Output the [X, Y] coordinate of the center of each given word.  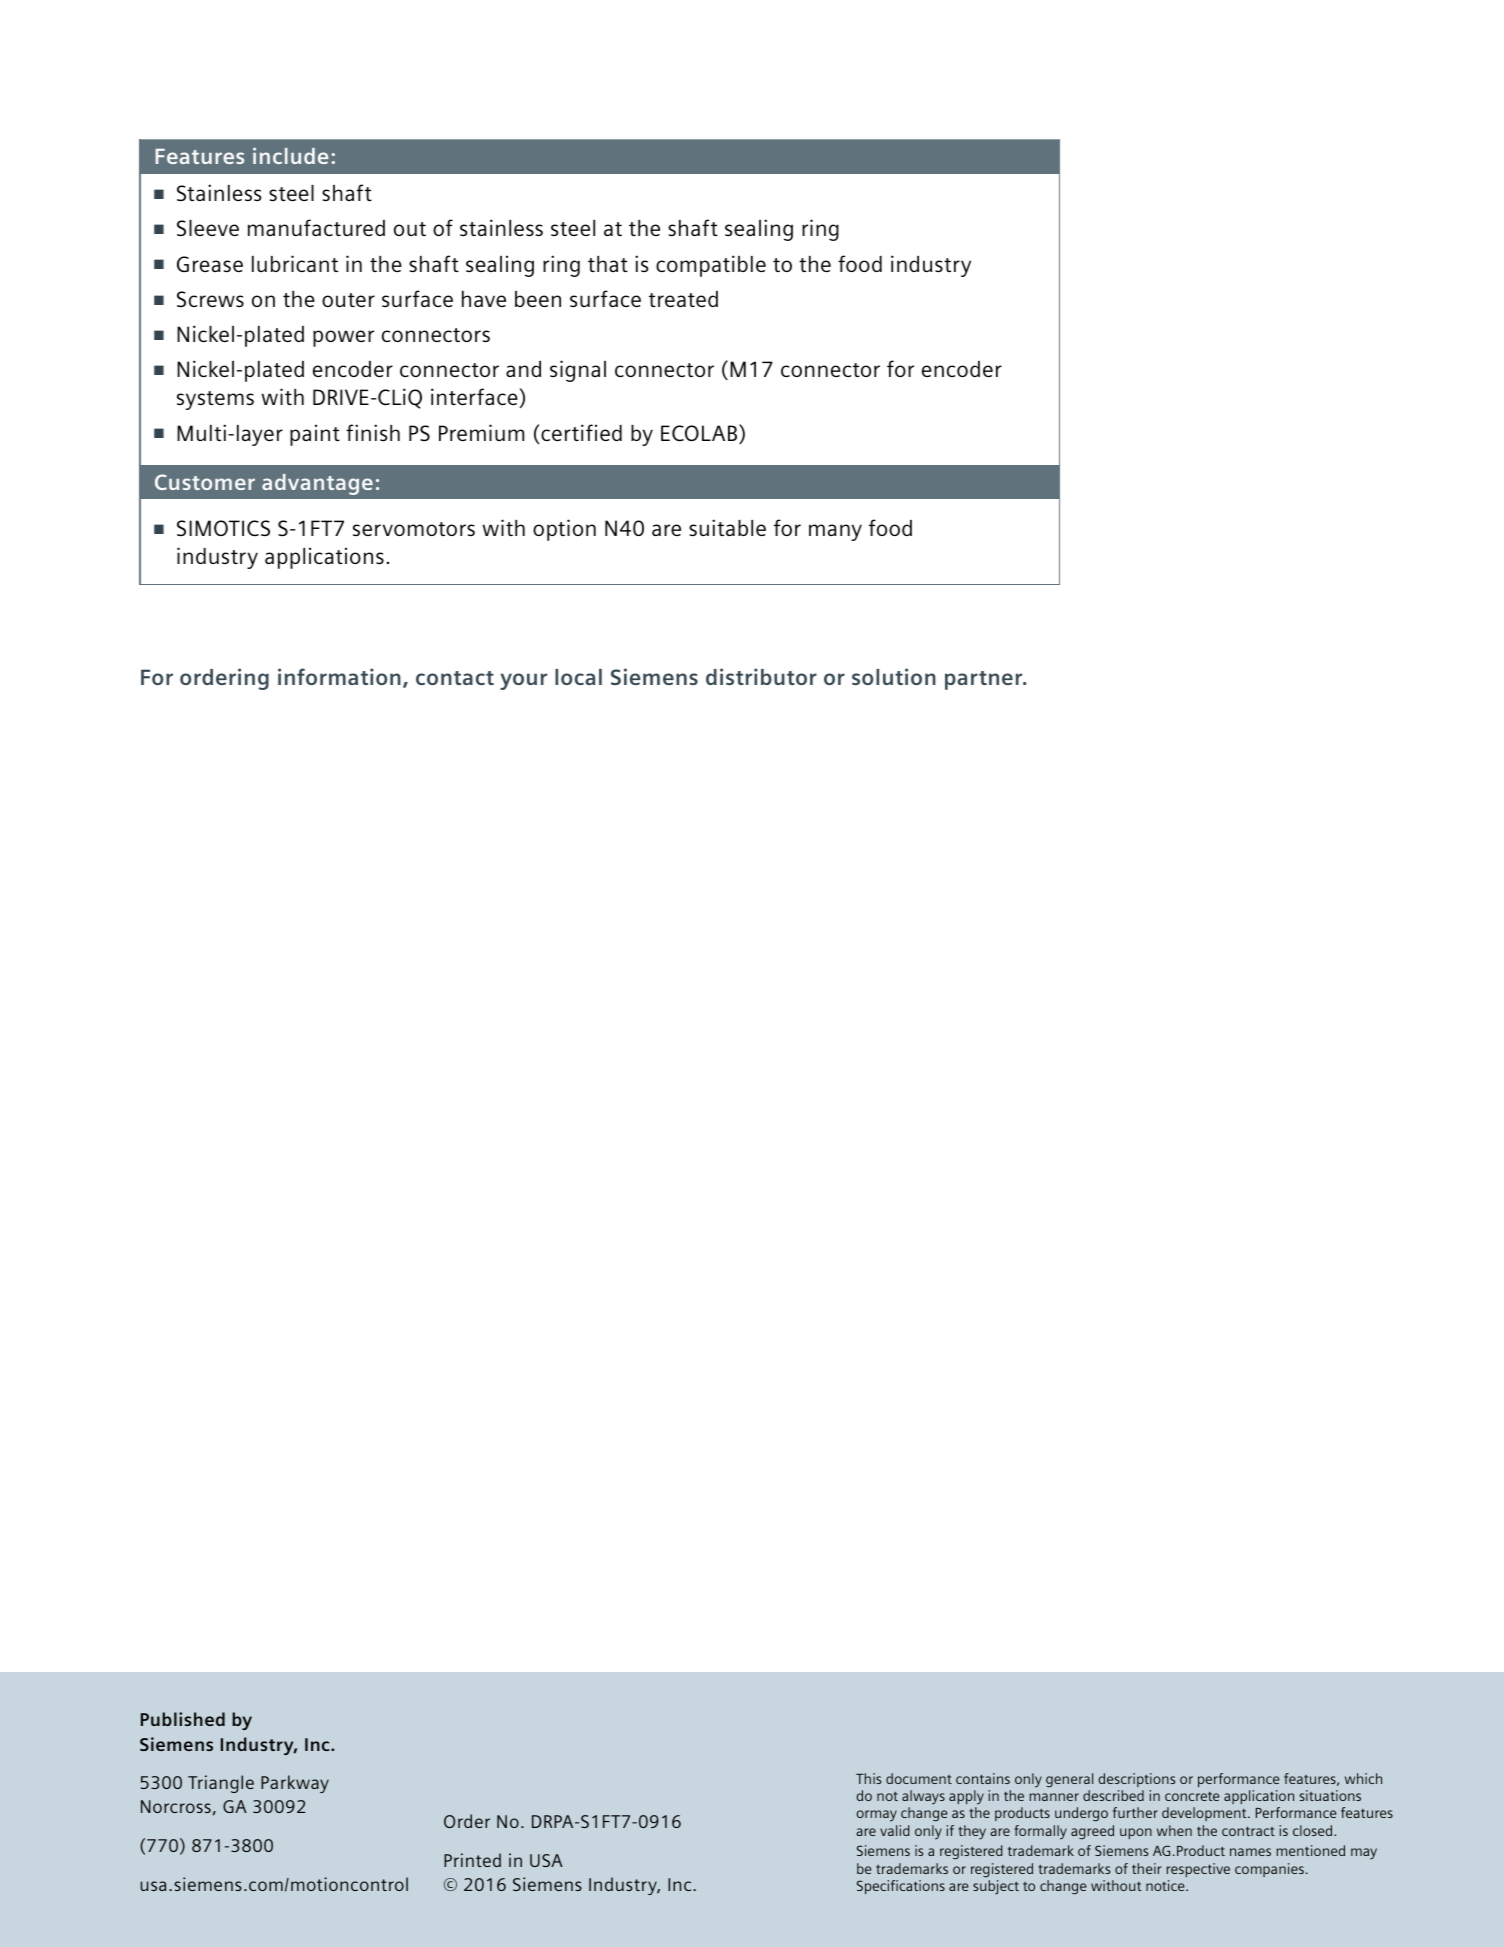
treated [683, 299]
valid [895, 1830]
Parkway [295, 1784]
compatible [711, 266]
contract [1248, 1831]
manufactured [316, 227]
